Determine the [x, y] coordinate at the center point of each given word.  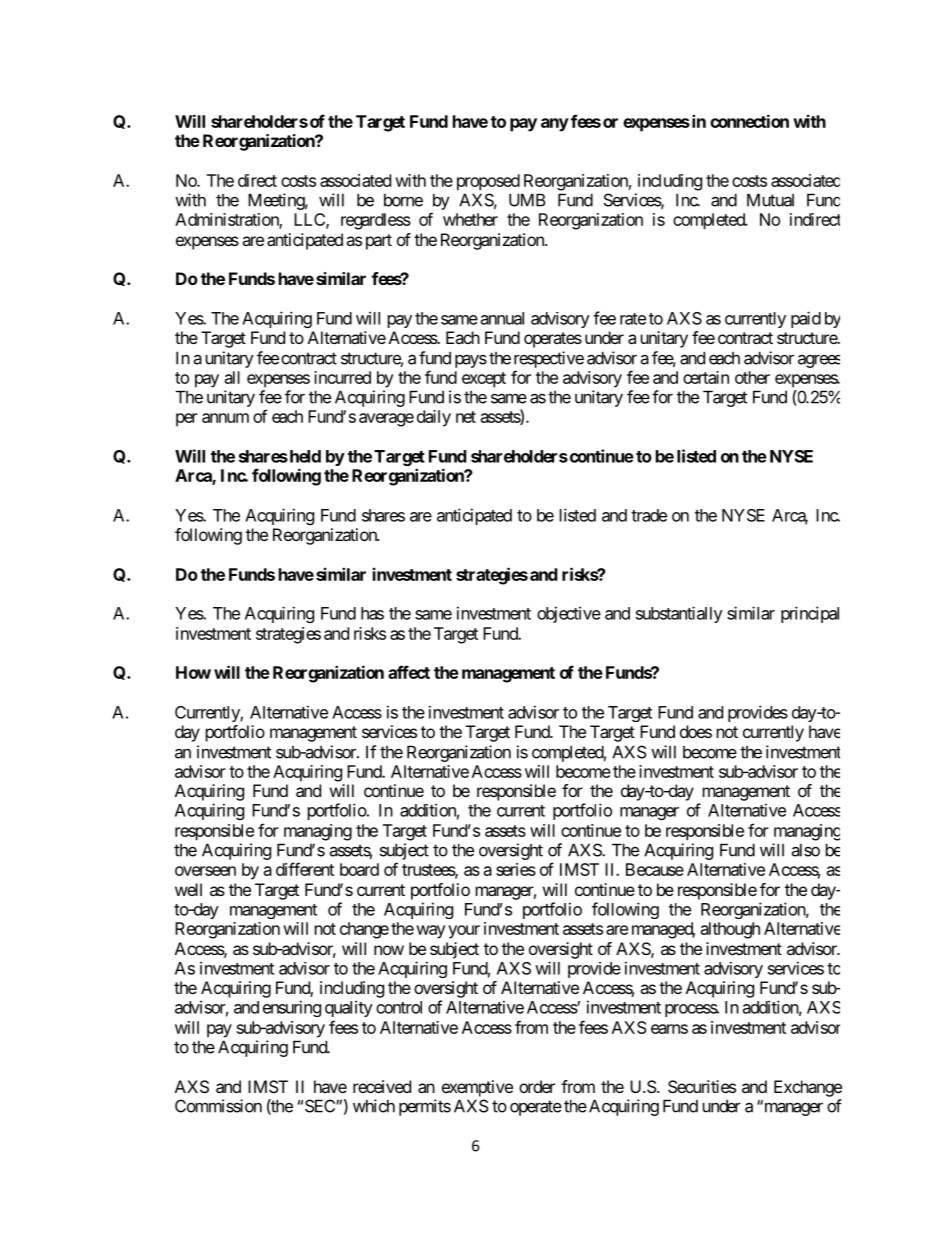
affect [409, 672]
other [752, 377]
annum [225, 418]
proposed [488, 182]
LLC [310, 220]
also [806, 850]
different [305, 869]
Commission [218, 1106]
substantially [679, 614]
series [516, 869]
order [537, 1086]
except [484, 380]
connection [749, 121]
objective [569, 614]
